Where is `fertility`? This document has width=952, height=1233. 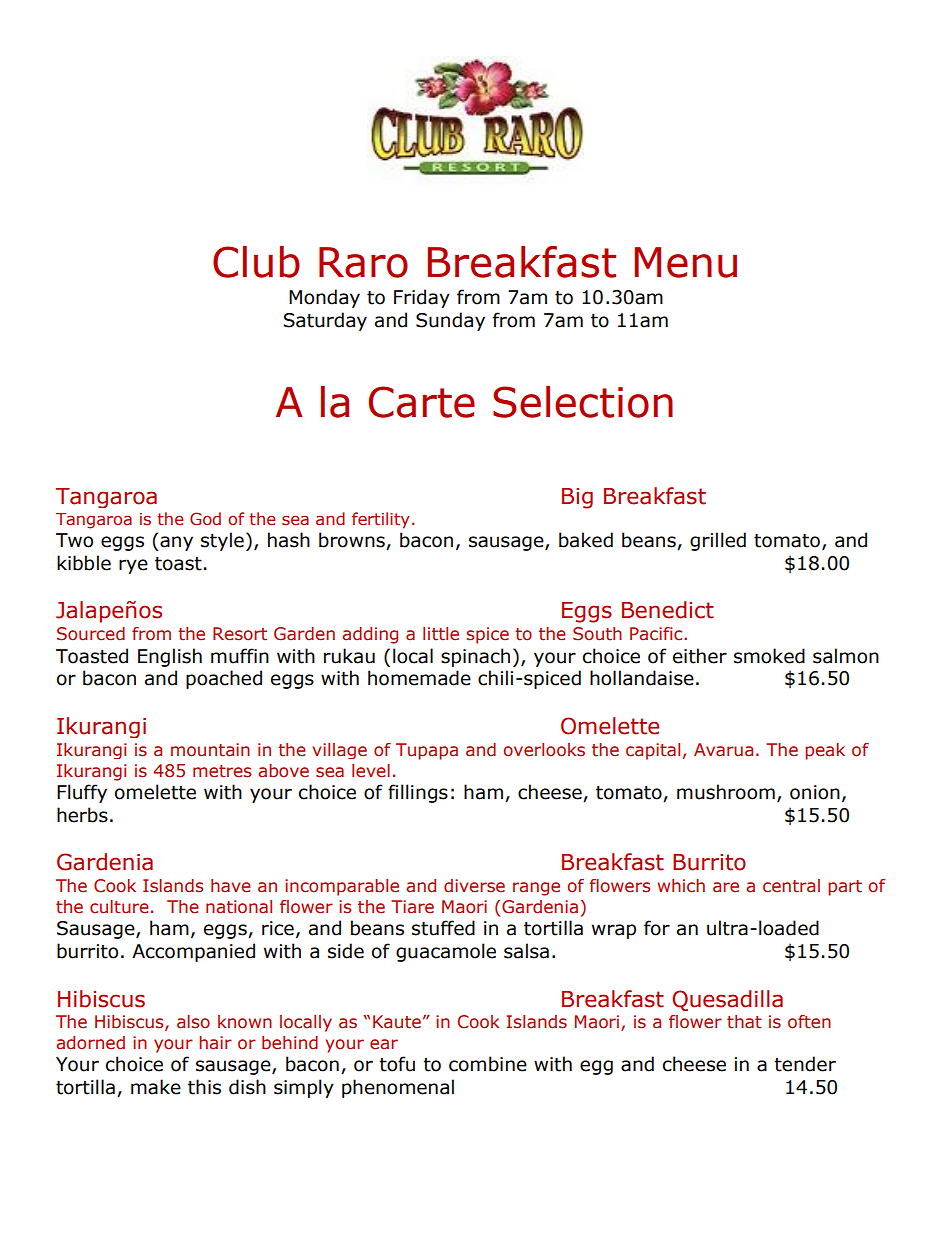
fertility is located at coordinates (381, 520).
